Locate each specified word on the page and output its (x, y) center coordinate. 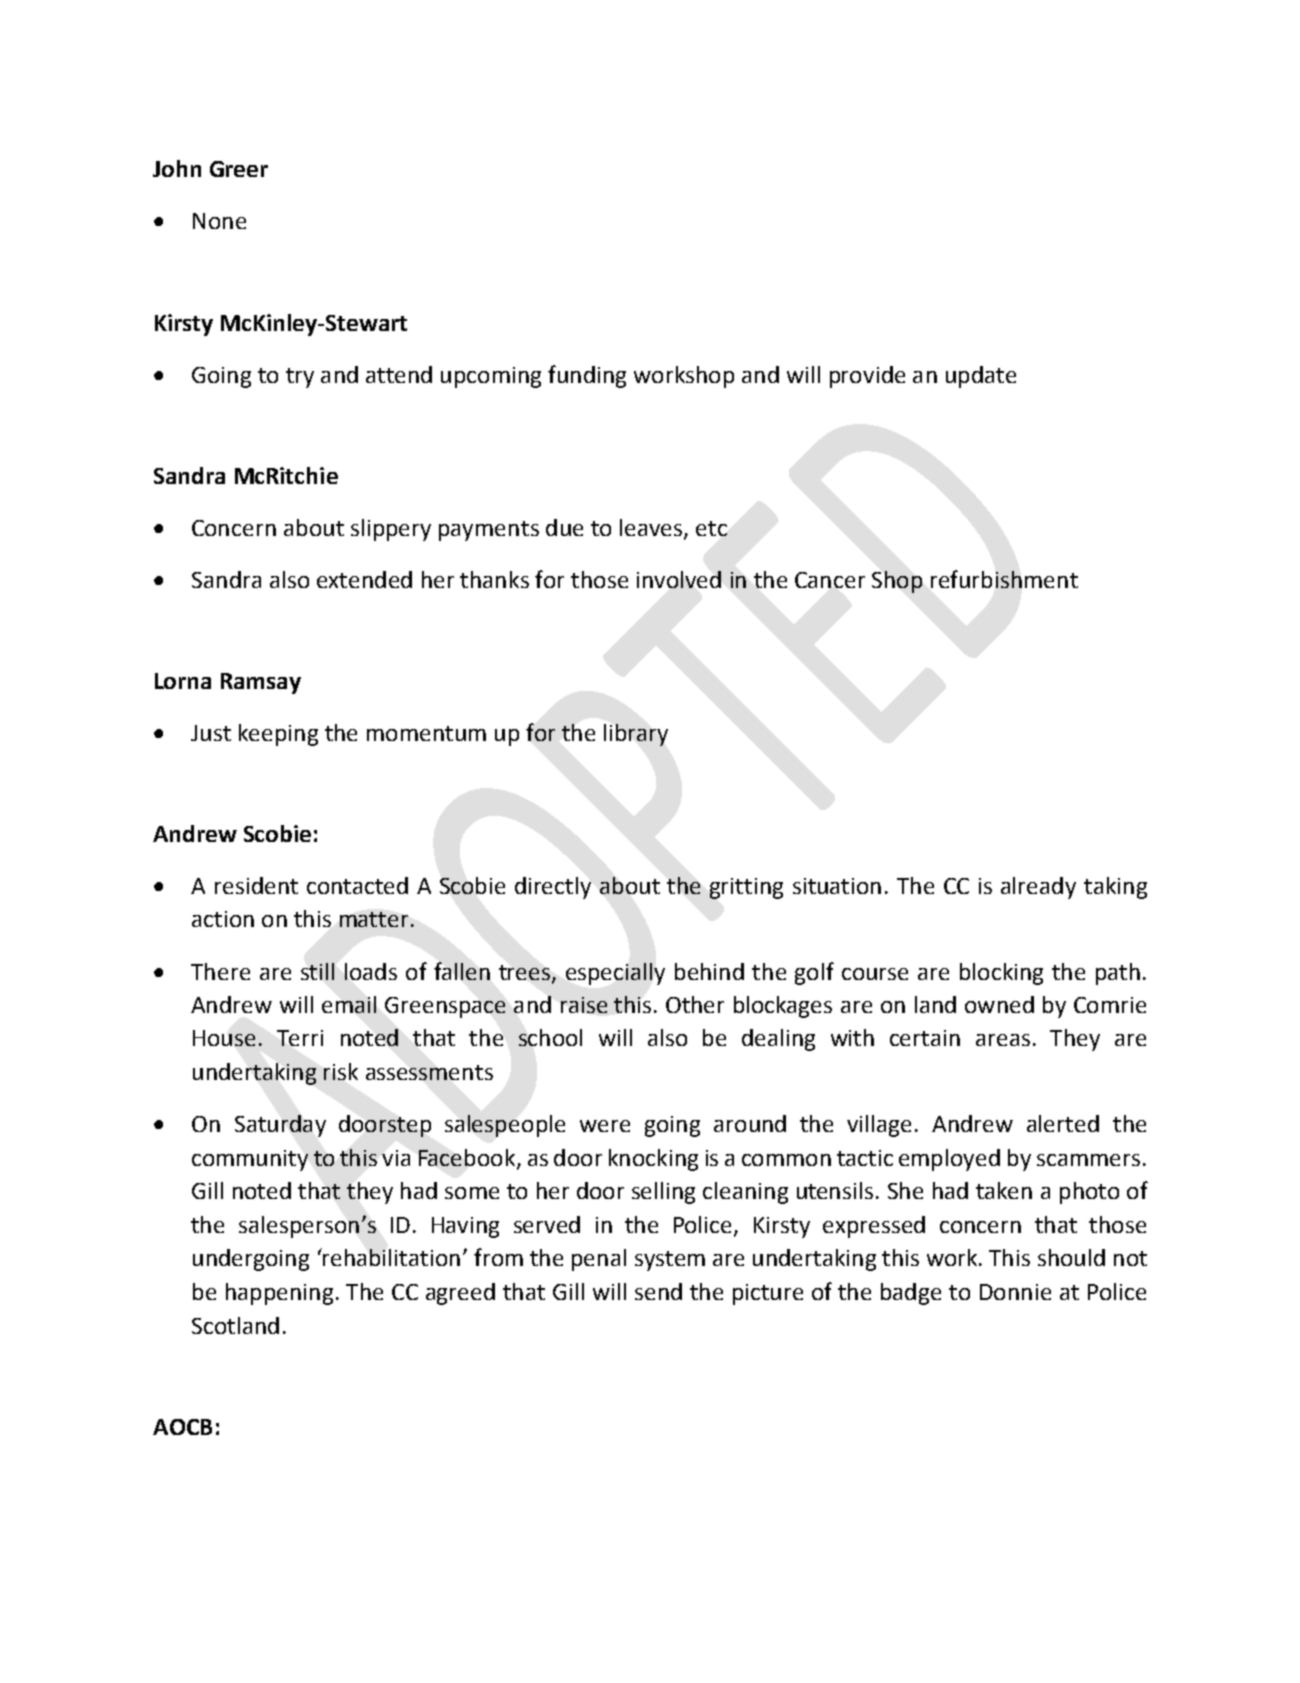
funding (587, 376)
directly (553, 888)
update (981, 377)
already (1038, 888)
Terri (300, 1038)
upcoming (491, 377)
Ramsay (261, 683)
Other (695, 1004)
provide (867, 377)
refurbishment (1004, 579)
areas (1003, 1040)
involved (679, 579)
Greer (239, 169)
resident (256, 885)
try (300, 378)
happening (279, 1294)
